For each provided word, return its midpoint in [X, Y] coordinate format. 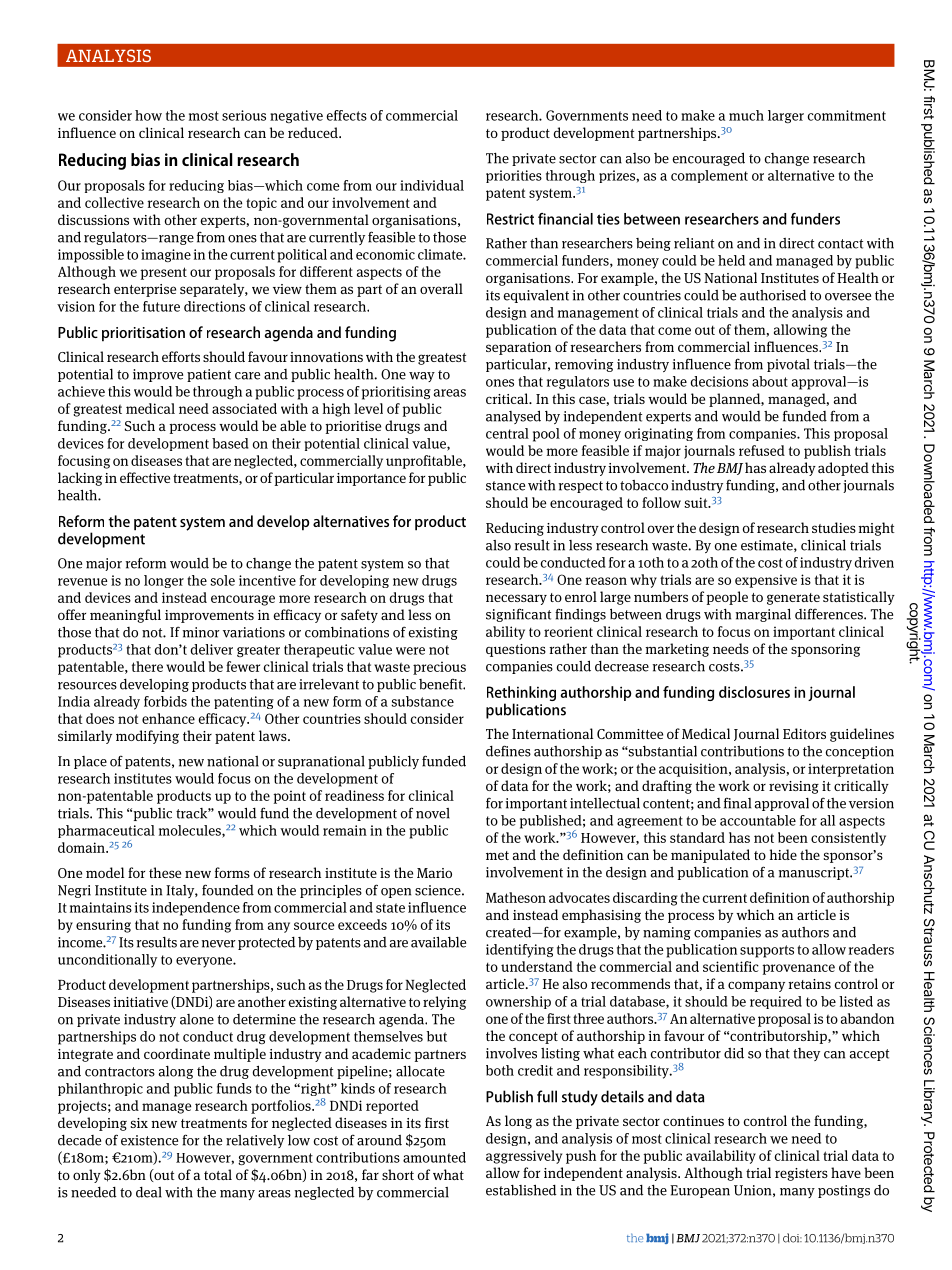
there [147, 666]
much [746, 115]
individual [432, 185]
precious [439, 668]
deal [149, 1192]
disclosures [754, 692]
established [521, 1190]
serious [244, 115]
